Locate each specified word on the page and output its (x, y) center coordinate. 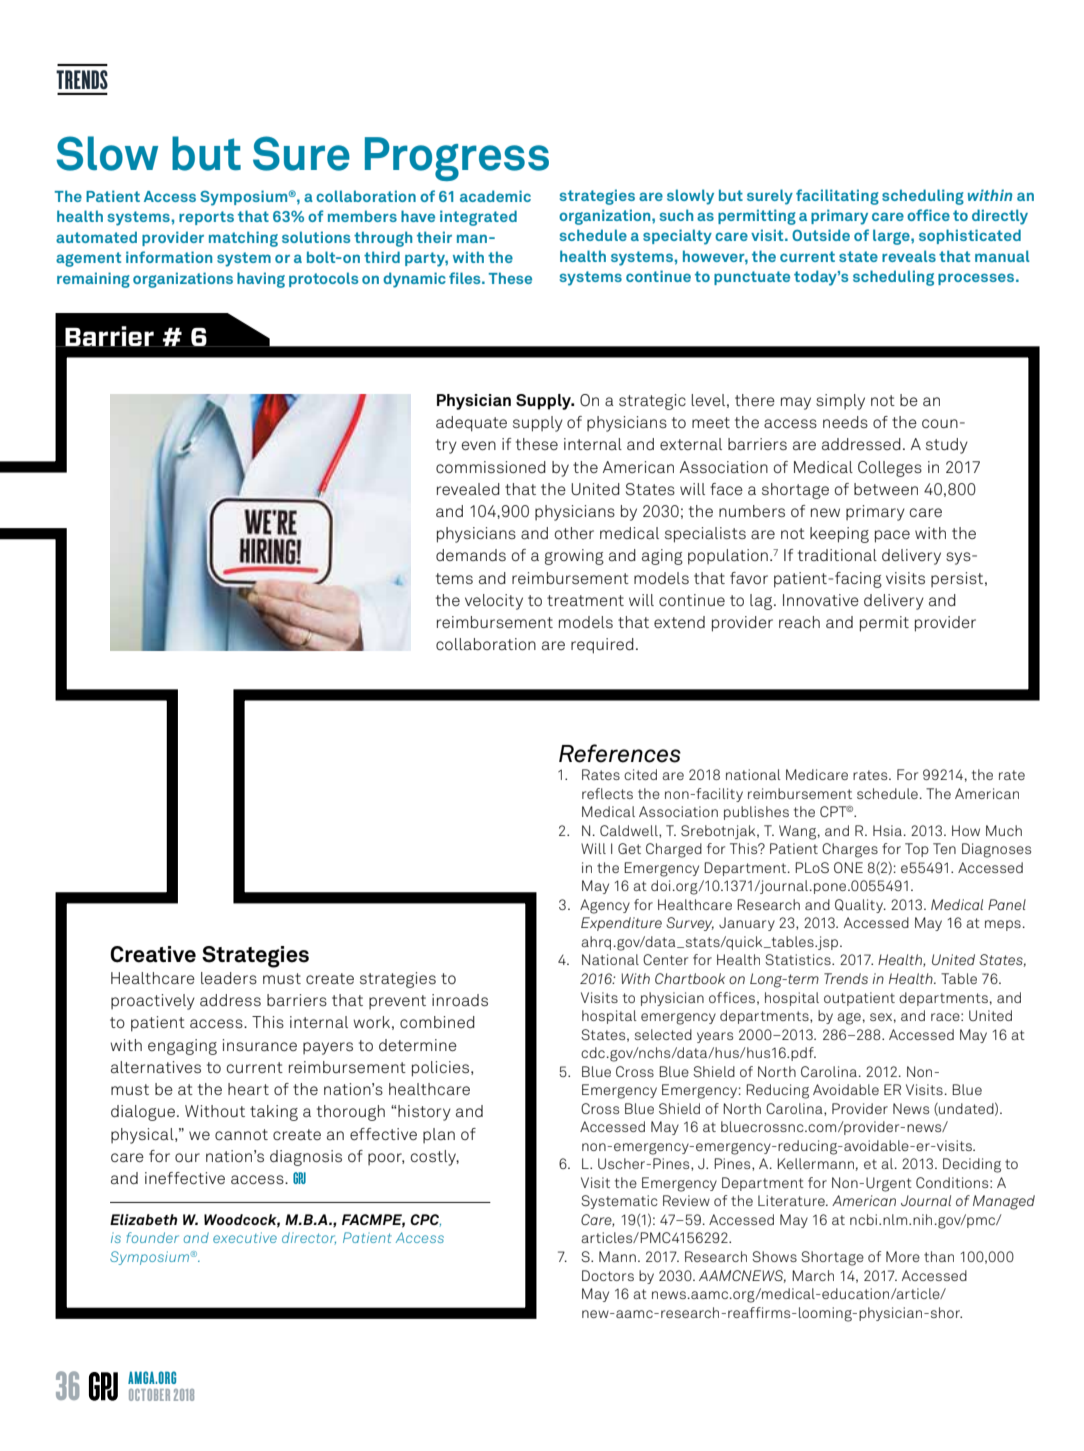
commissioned (491, 467)
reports (206, 218)
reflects (607, 793)
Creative (153, 954)
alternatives (156, 1067)
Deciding (972, 1165)
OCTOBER (149, 1395)
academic (495, 196)
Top (917, 850)
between (886, 489)
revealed (468, 489)
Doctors (608, 1275)
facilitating (837, 197)
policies (442, 1069)
